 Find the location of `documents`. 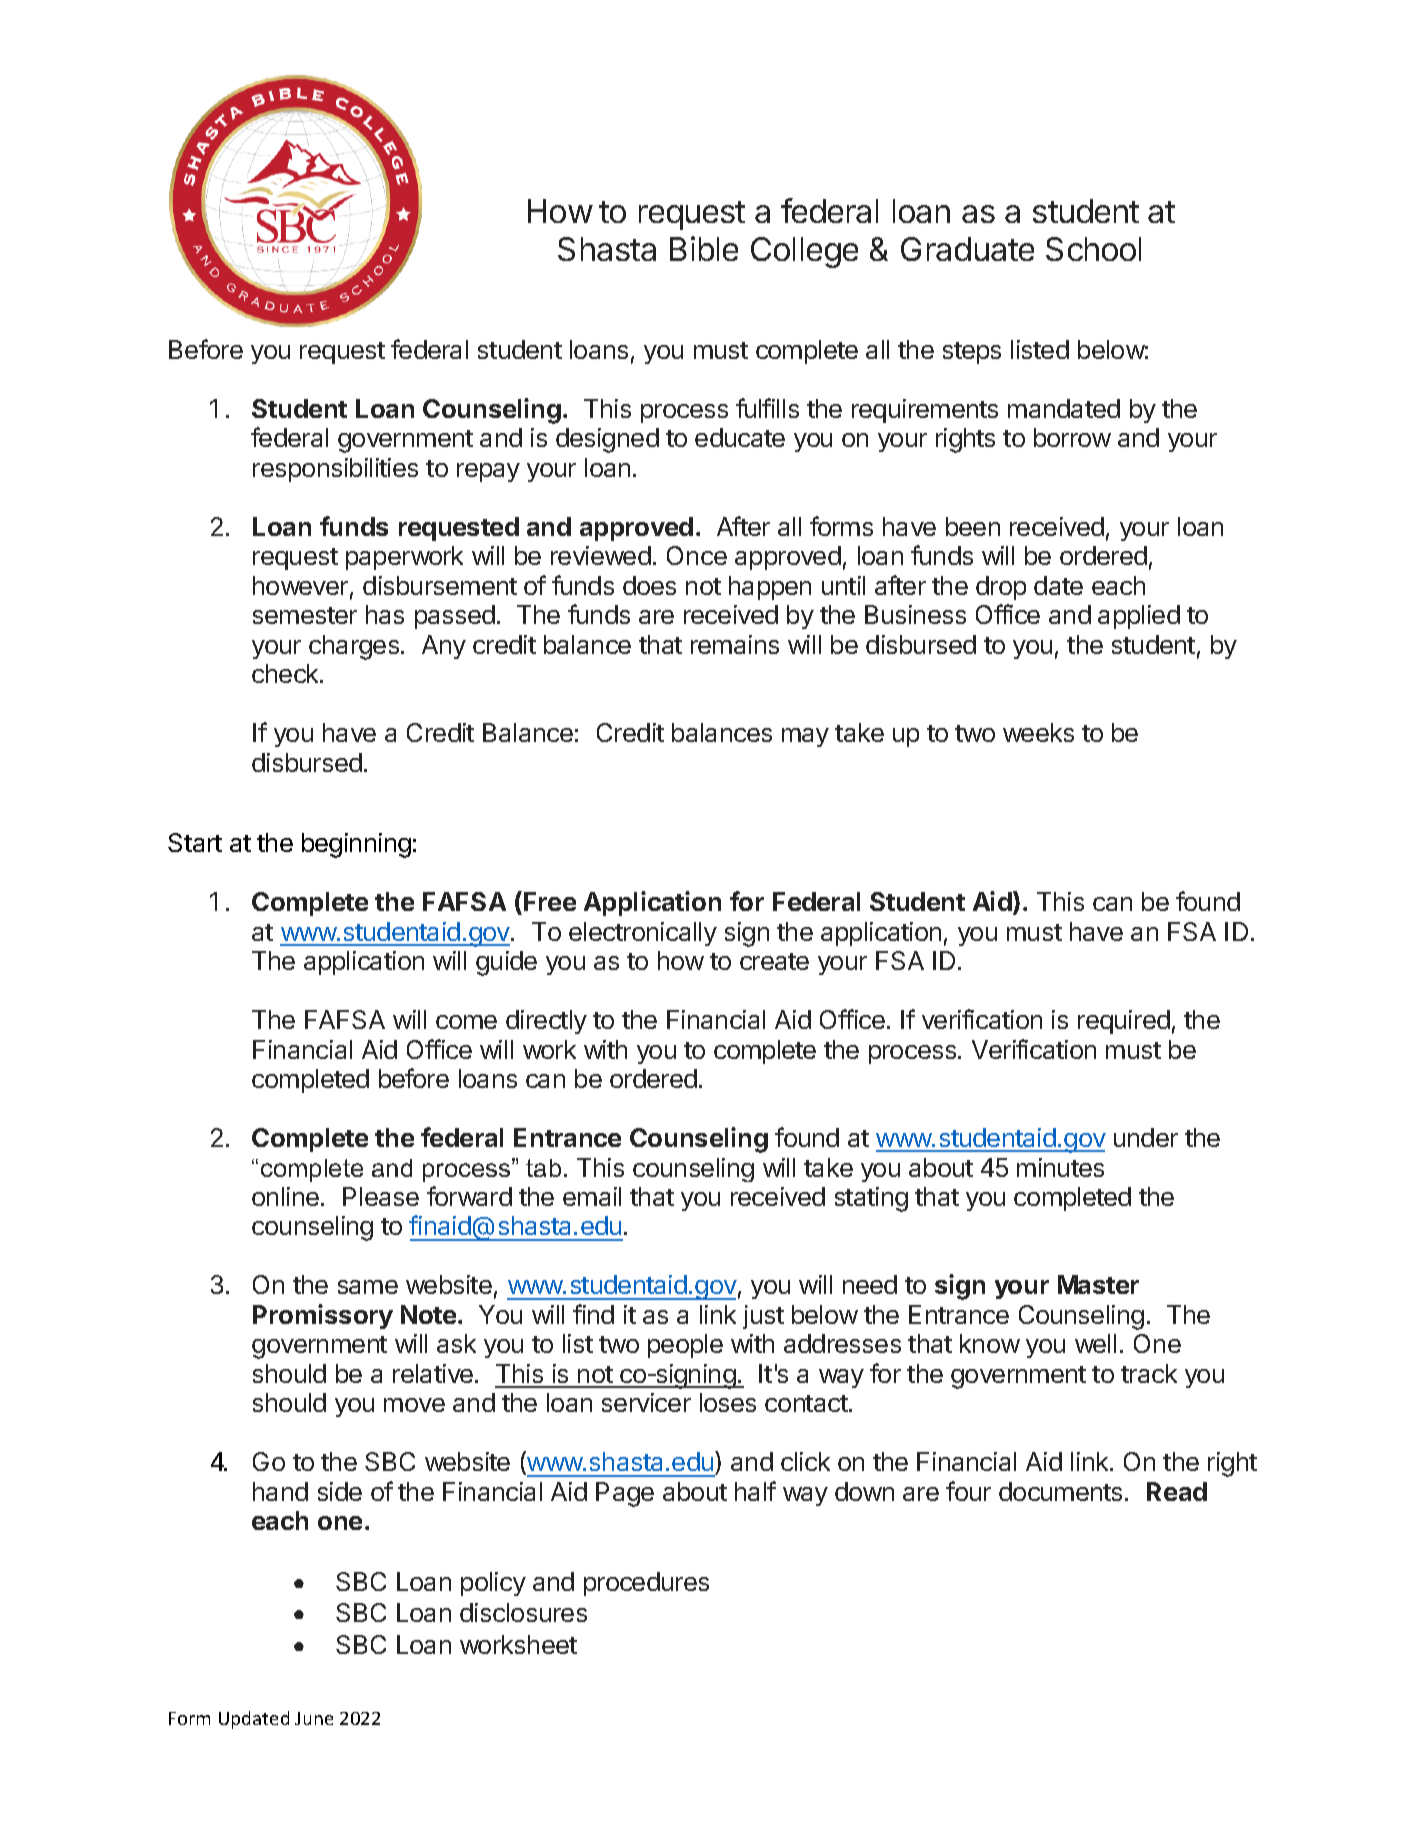

documents is located at coordinates (1060, 1491).
